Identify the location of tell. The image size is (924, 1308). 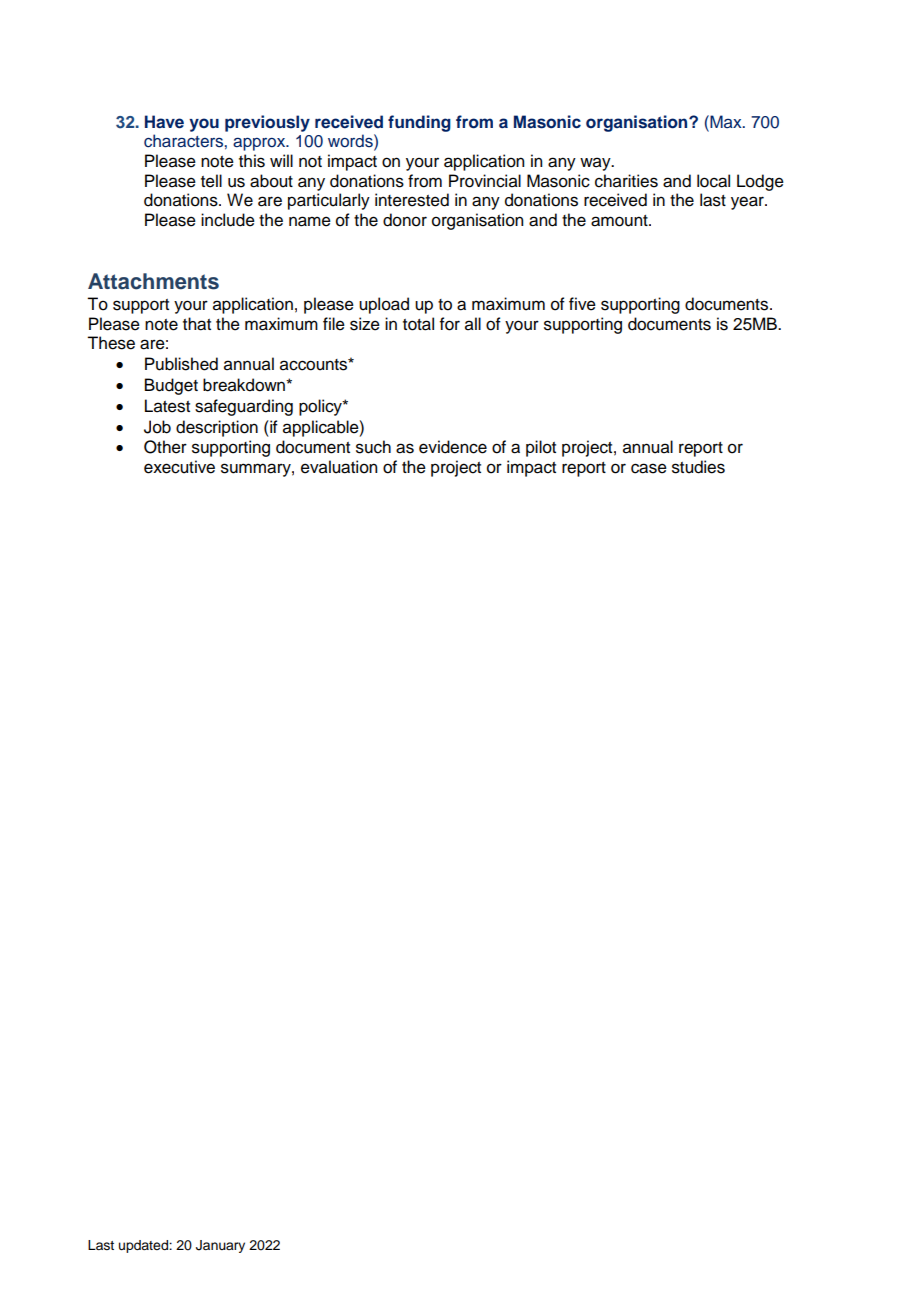
(211, 181).
